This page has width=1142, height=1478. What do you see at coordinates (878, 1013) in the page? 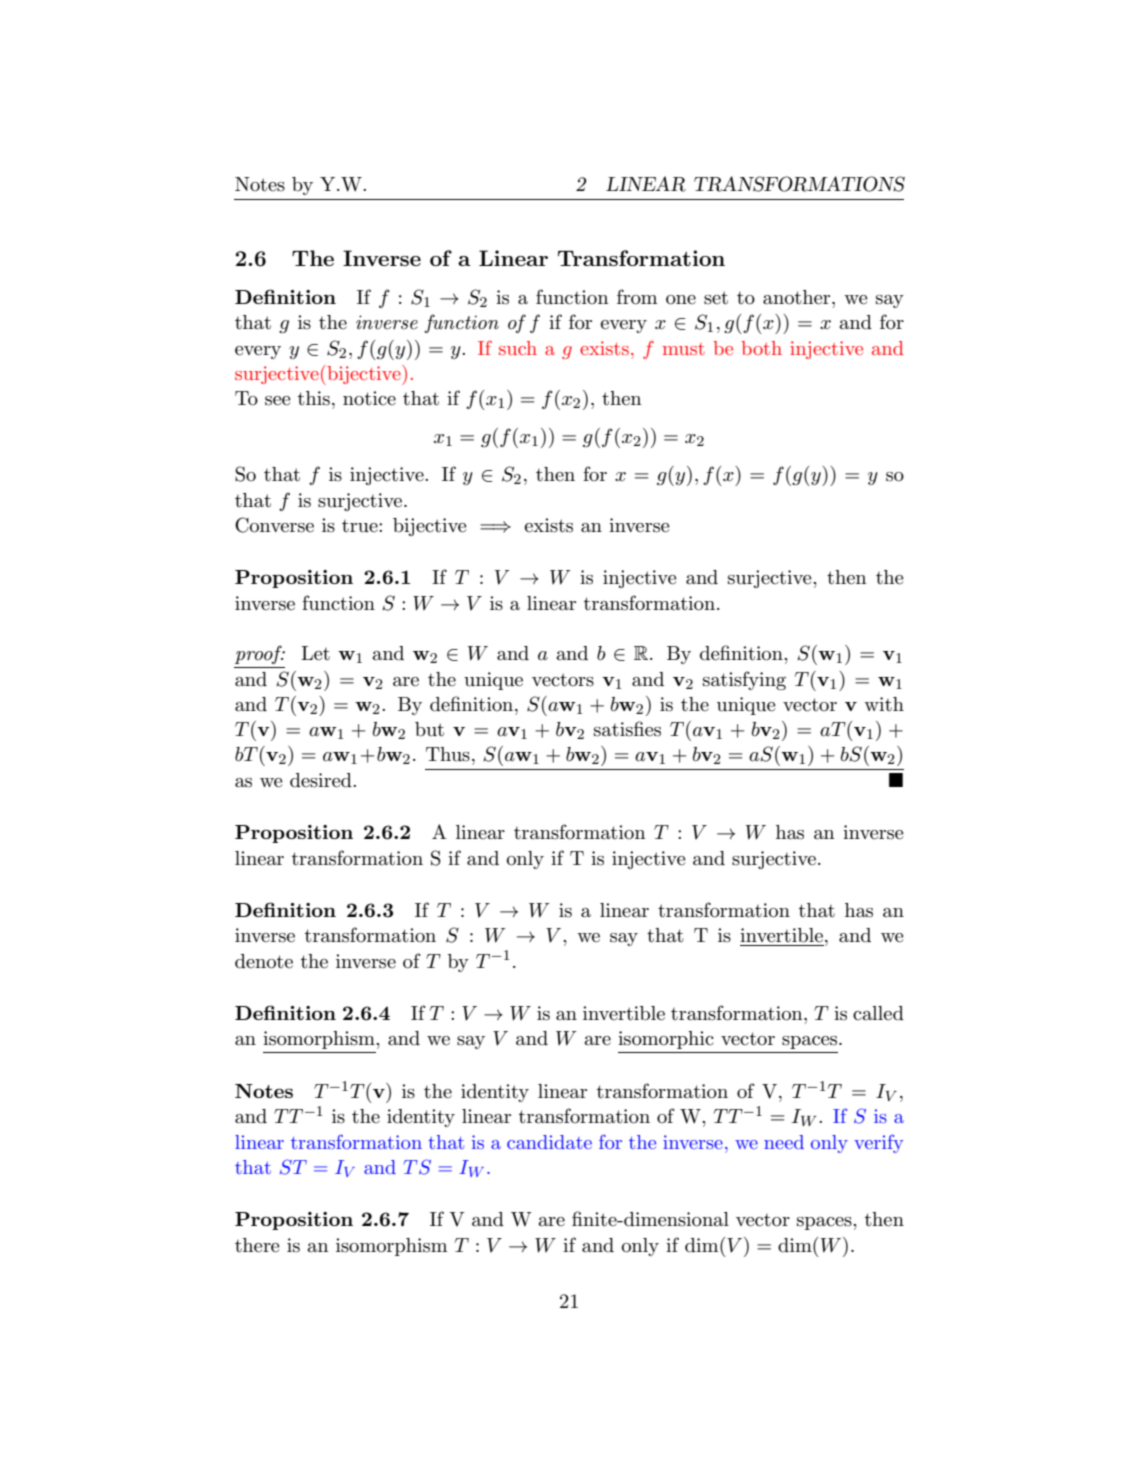
I see `called` at bounding box center [878, 1013].
